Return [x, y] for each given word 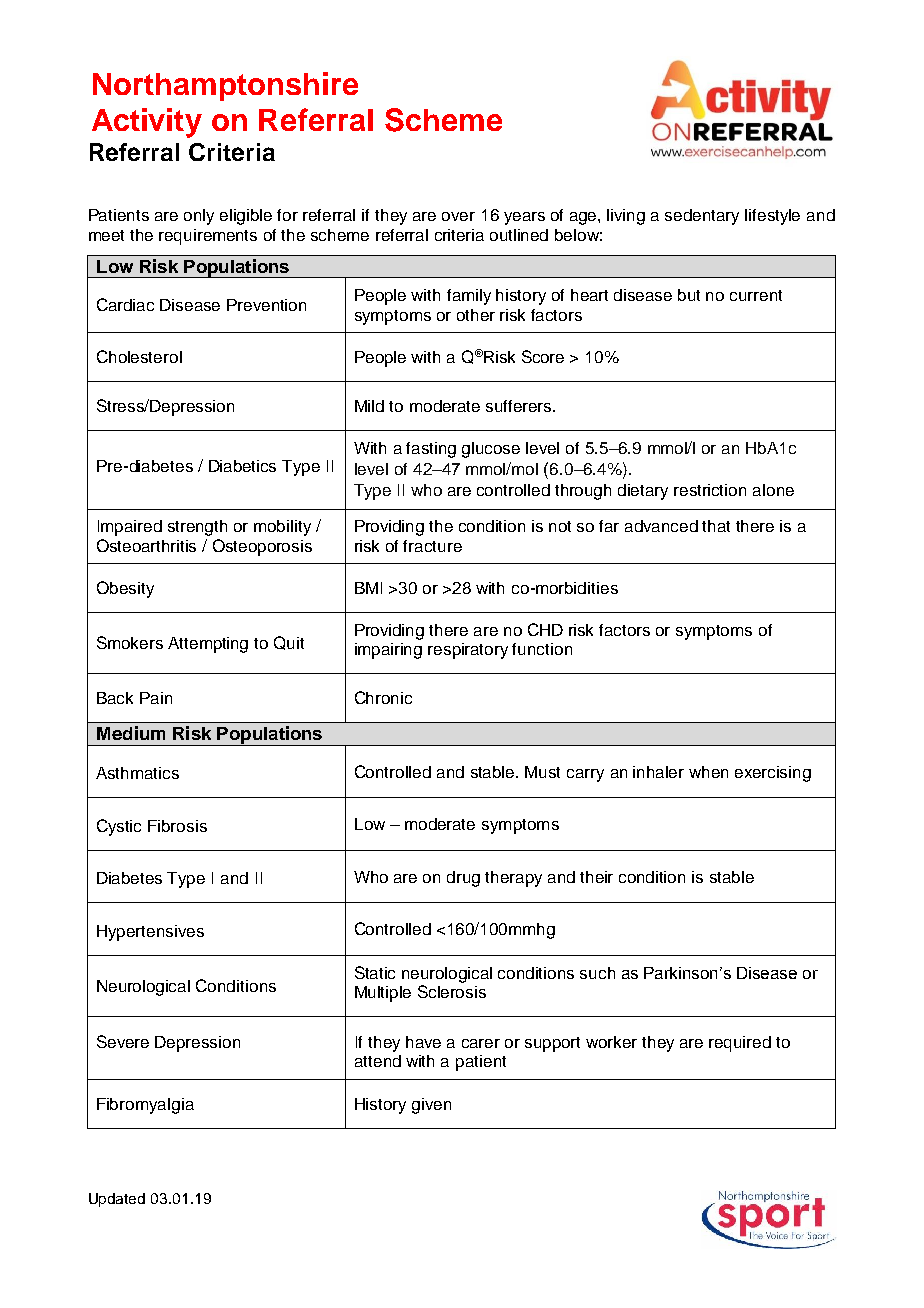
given [431, 1106]
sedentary [702, 217]
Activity [147, 123]
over [458, 216]
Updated [117, 1200]
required [740, 1044]
